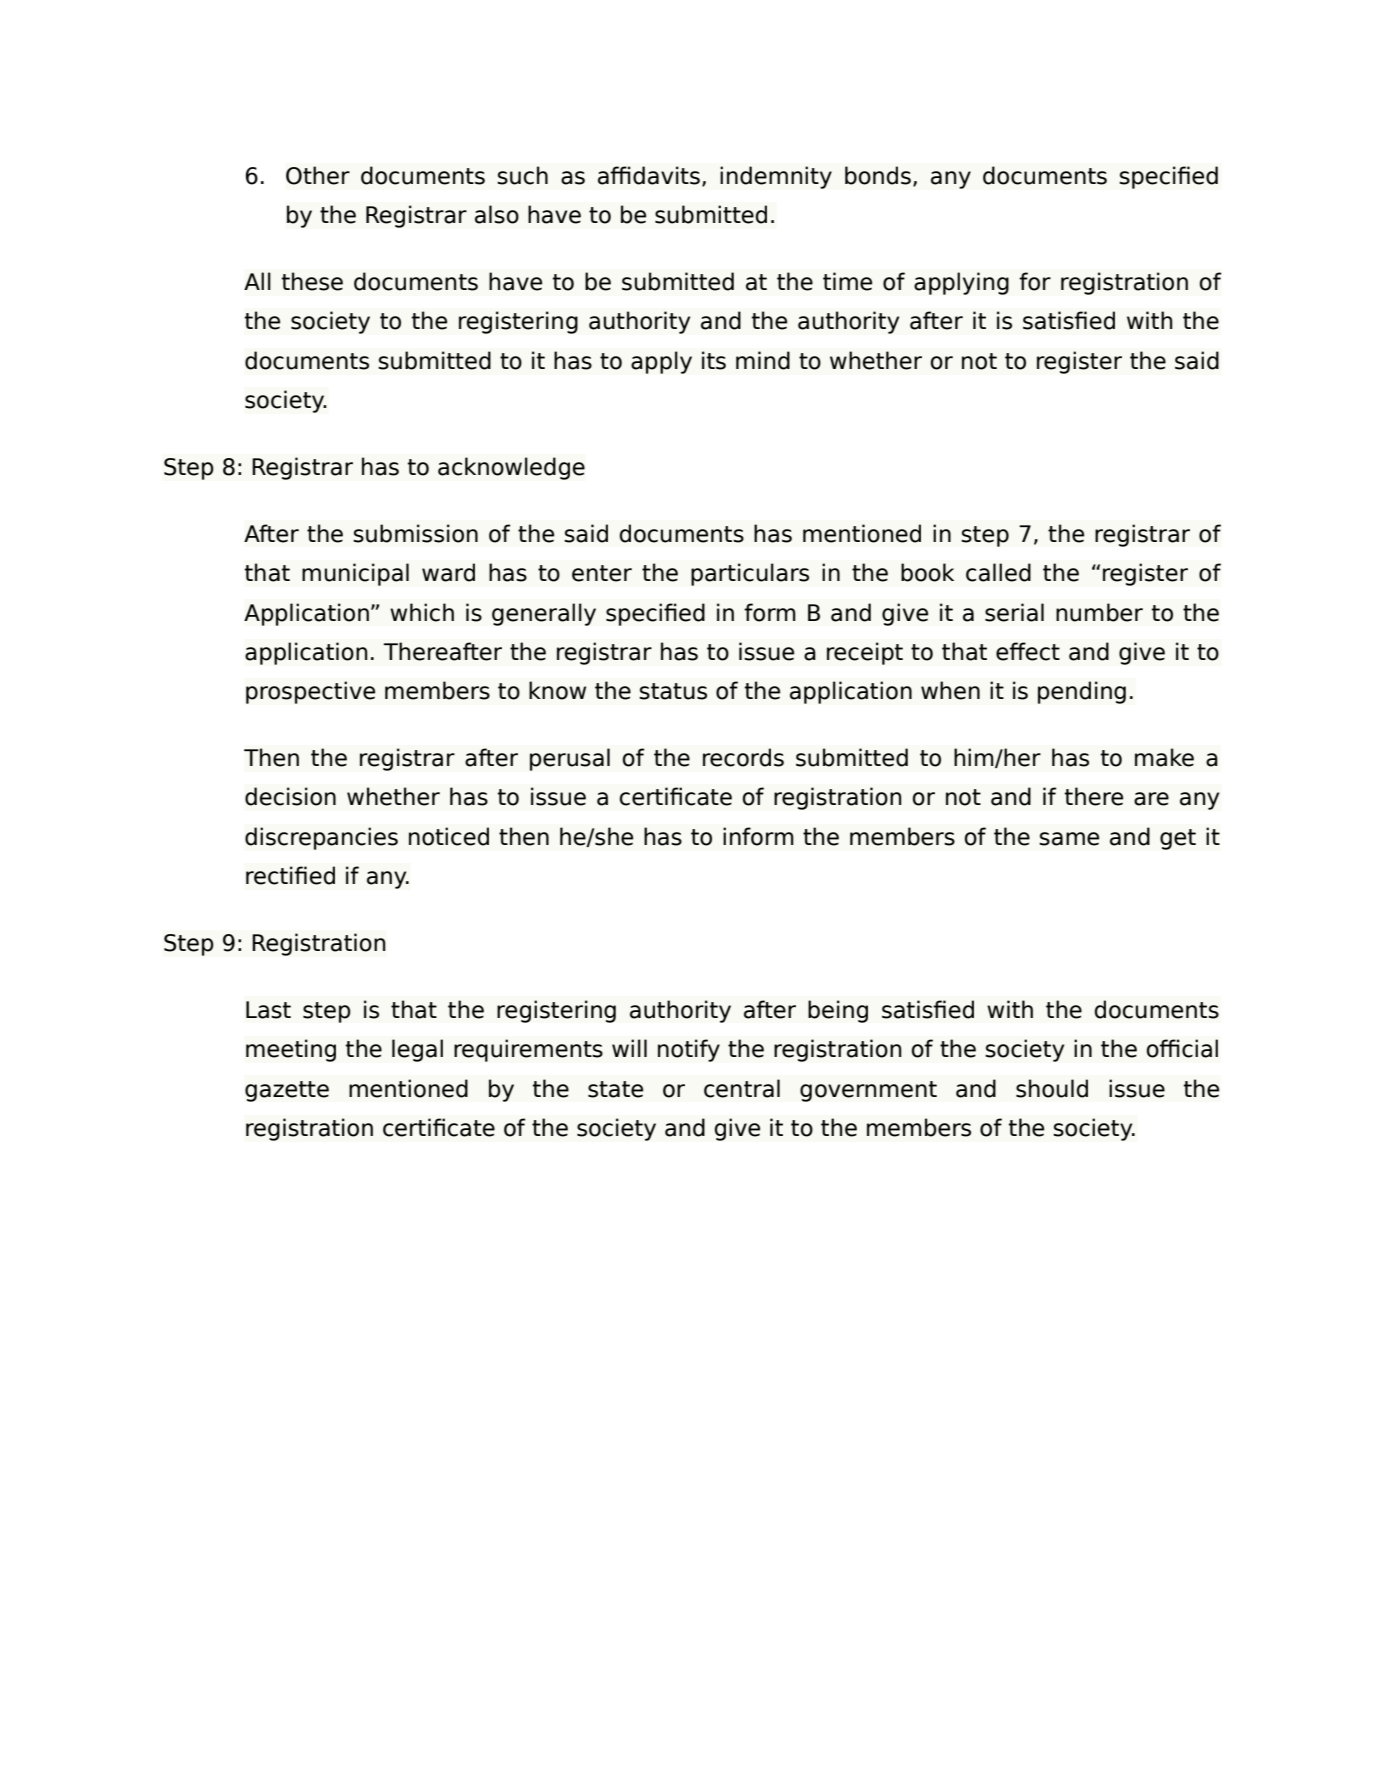  I want to click on mind, so click(763, 360).
